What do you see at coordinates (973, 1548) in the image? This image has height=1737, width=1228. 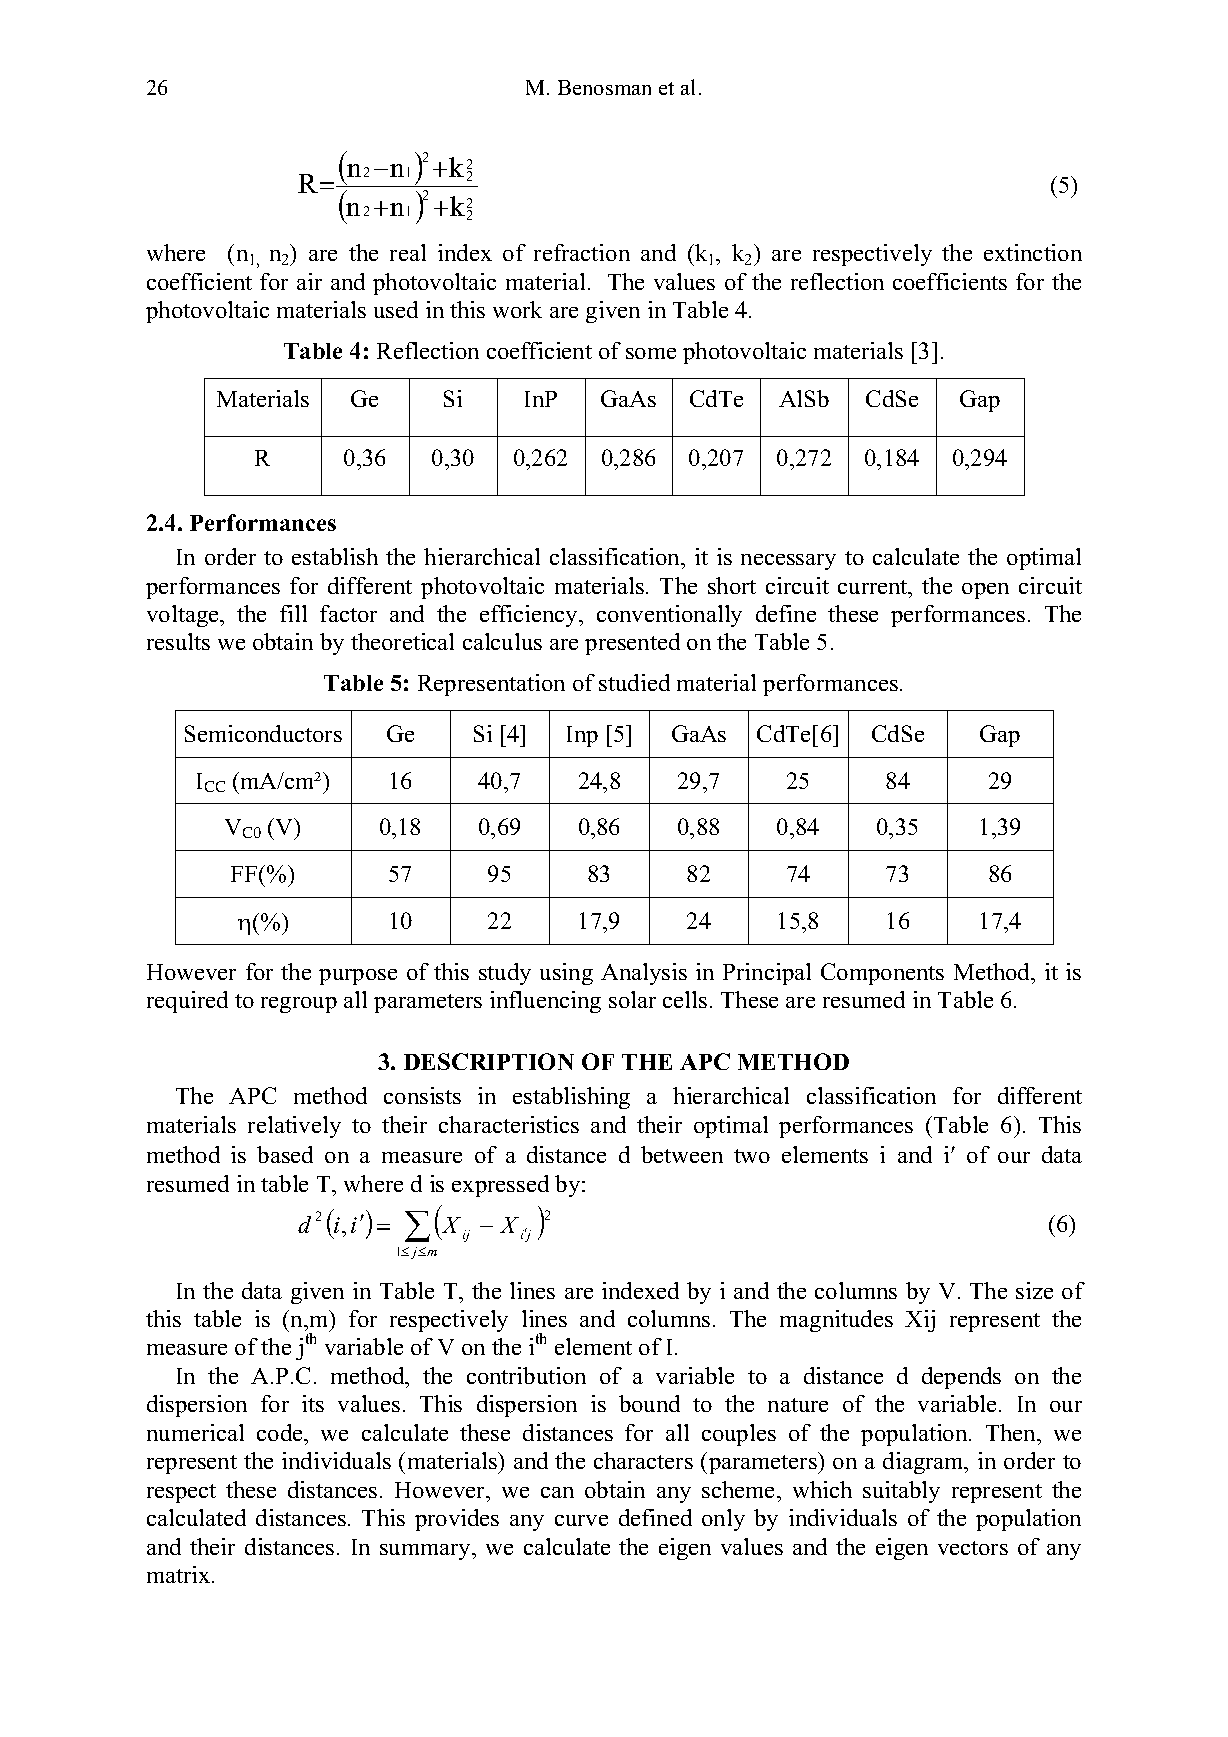 I see `vectors` at bounding box center [973, 1548].
